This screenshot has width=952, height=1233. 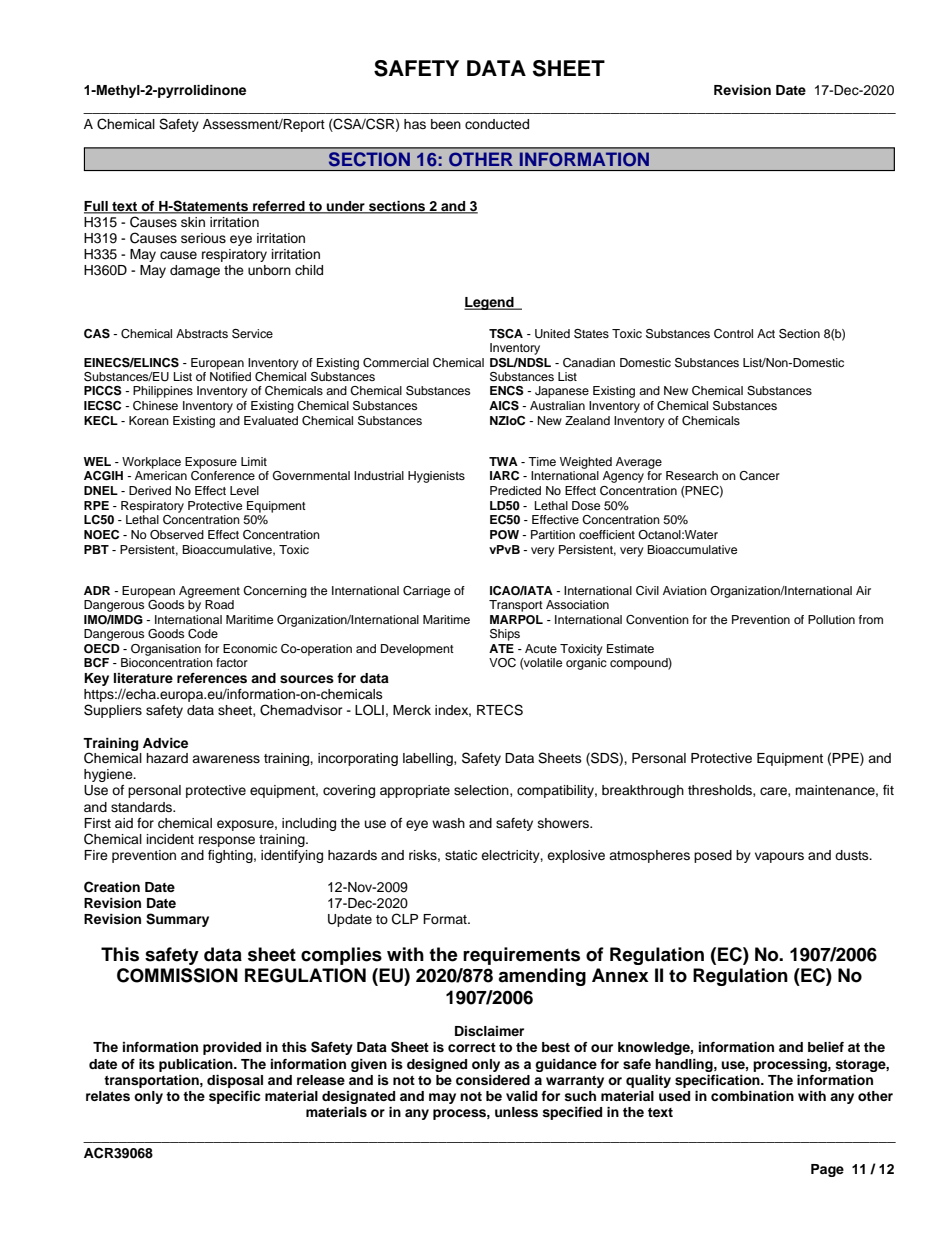 I want to click on unless, so click(x=516, y=1112).
